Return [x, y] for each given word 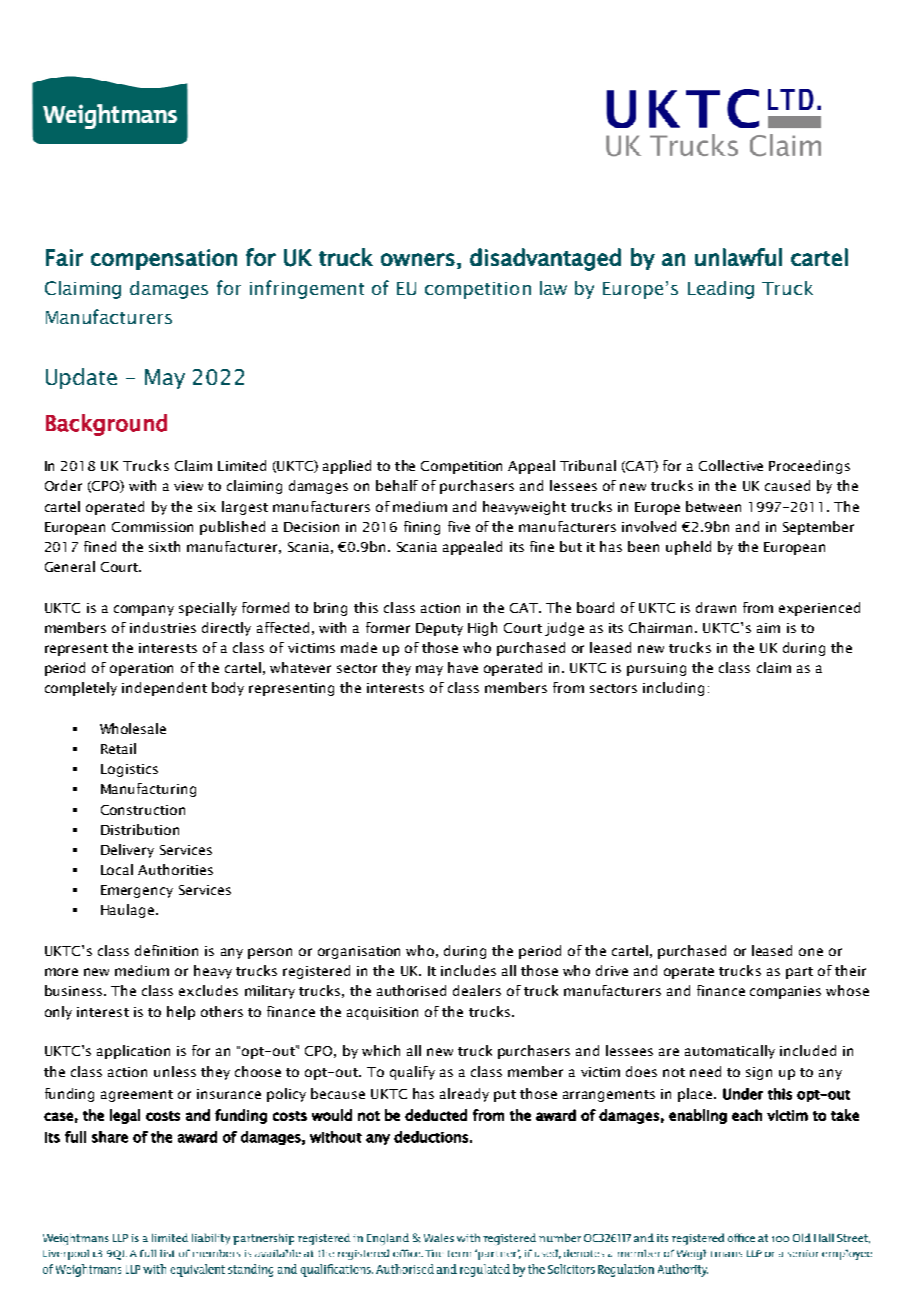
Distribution [140, 829]
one [811, 952]
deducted [436, 1115]
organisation [359, 952]
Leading [721, 290]
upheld [688, 548]
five [459, 526]
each [747, 1115]
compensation [164, 259]
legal [125, 1116]
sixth [164, 546]
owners [418, 259]
